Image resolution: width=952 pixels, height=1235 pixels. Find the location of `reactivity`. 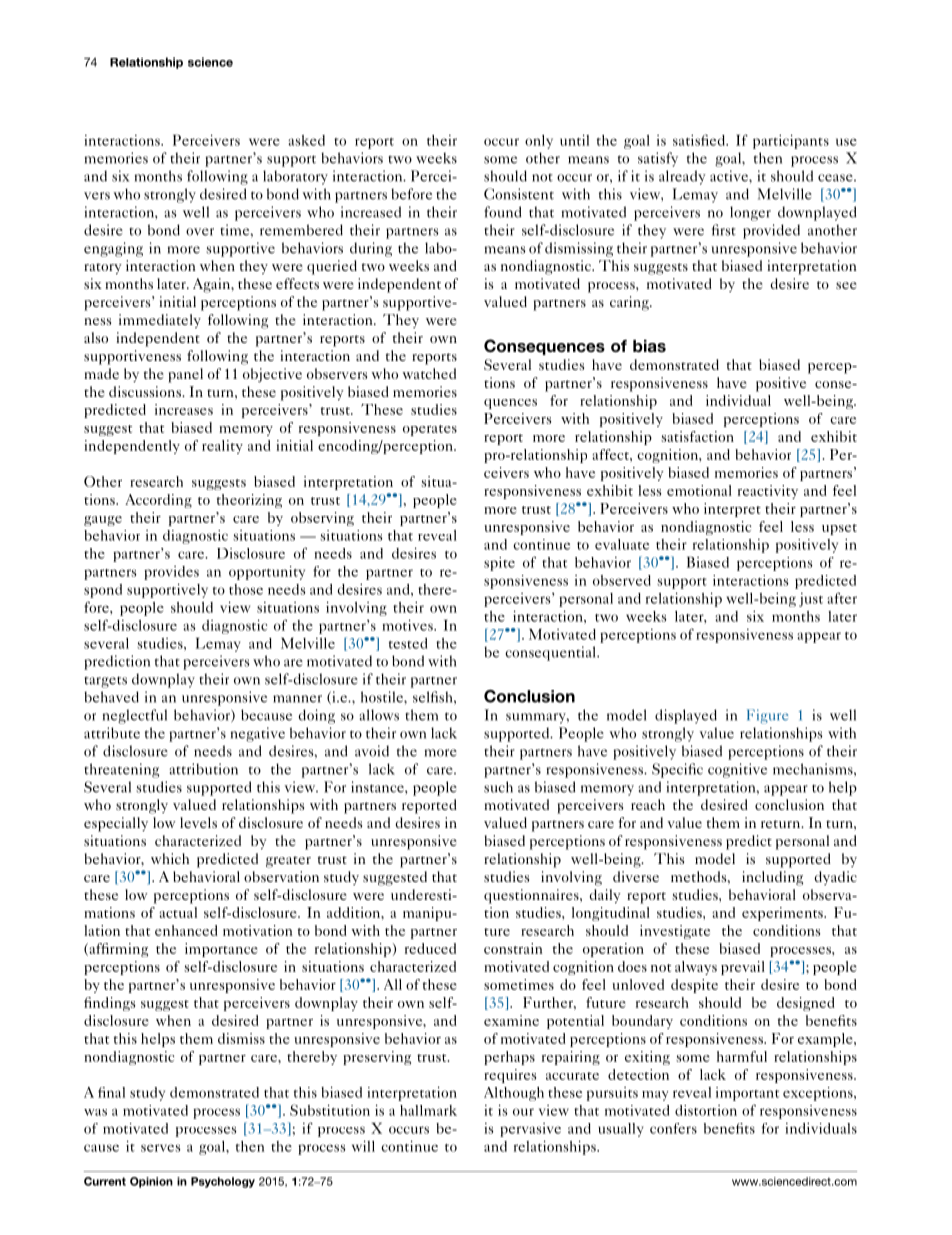

reactivity is located at coordinates (768, 492).
